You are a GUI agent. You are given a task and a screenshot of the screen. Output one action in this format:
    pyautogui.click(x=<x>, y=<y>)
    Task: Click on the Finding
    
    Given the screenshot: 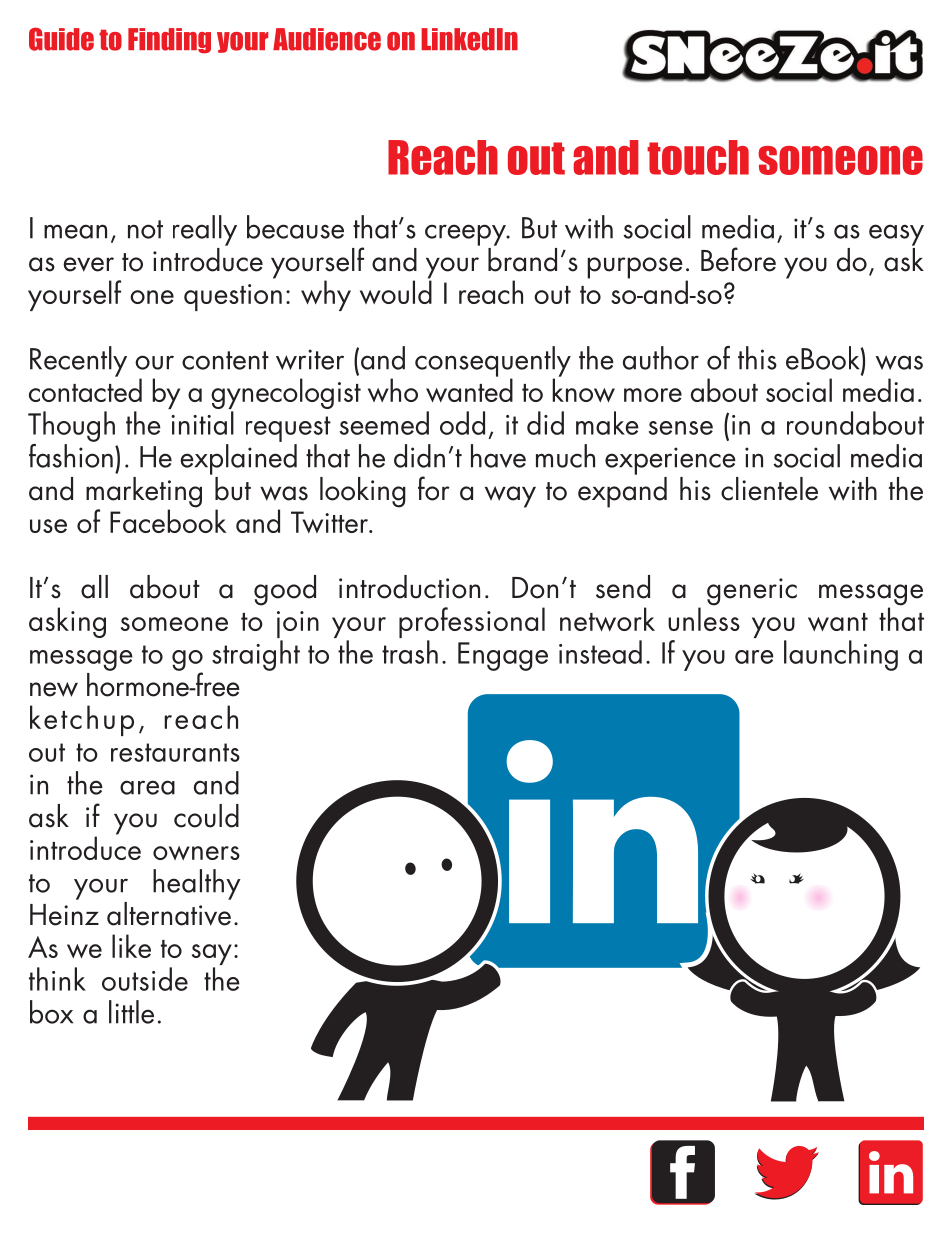 What is the action you would take?
    pyautogui.click(x=169, y=41)
